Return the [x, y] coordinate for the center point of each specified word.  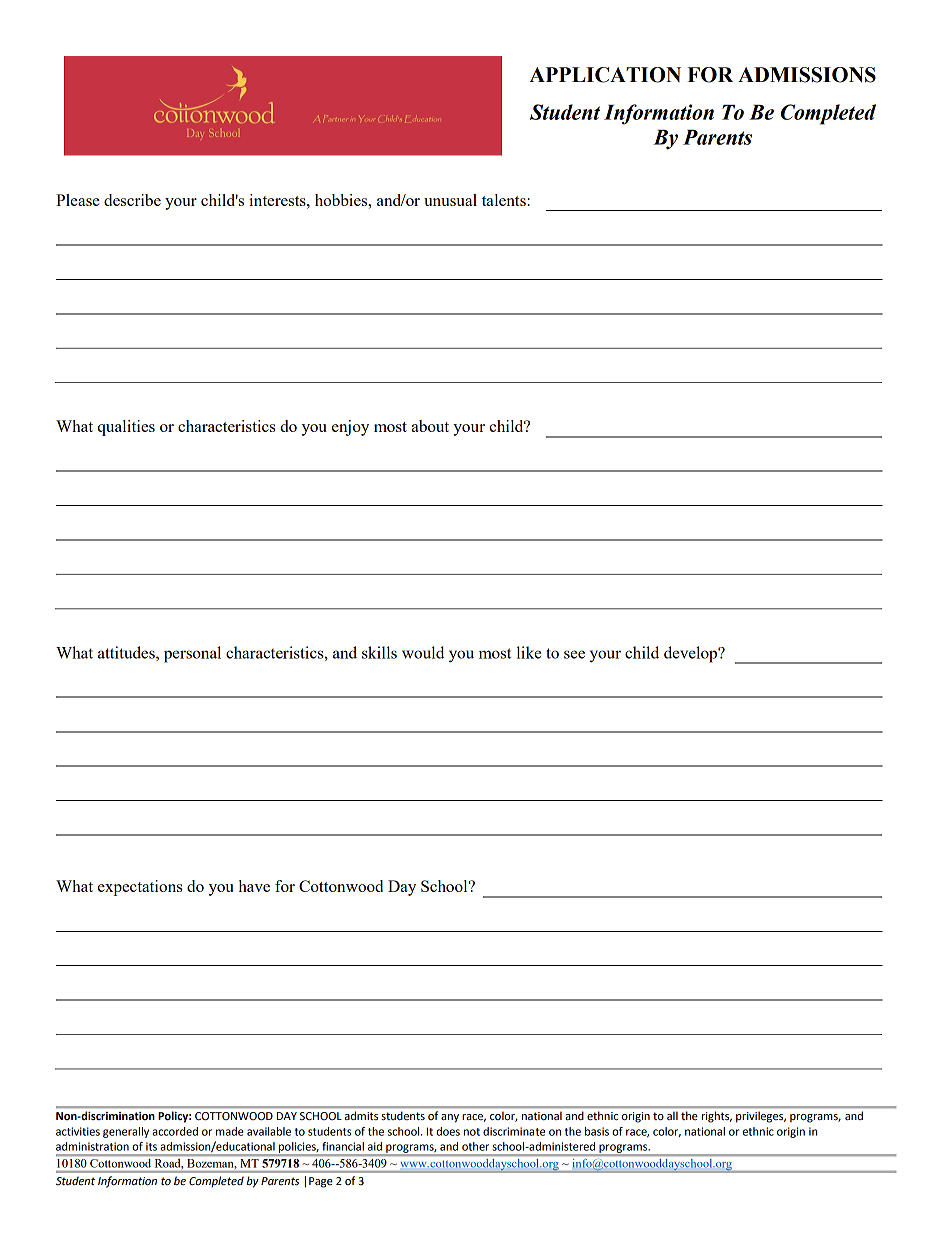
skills [379, 652]
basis [597, 1131]
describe [132, 200]
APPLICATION [605, 75]
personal [192, 654]
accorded [175, 1131]
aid [375, 1146]
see [574, 654]
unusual [450, 200]
